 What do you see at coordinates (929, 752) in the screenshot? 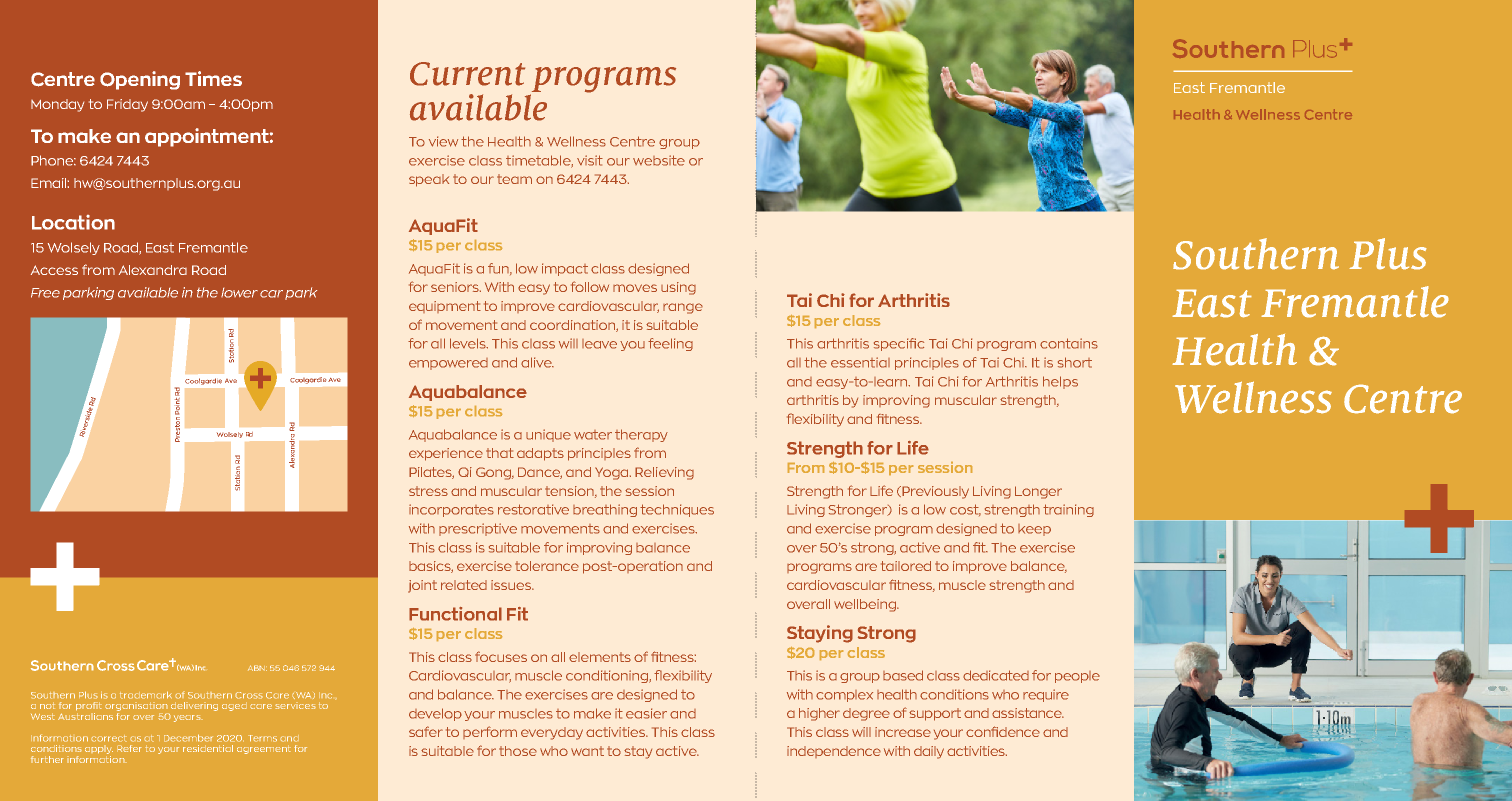
I see `daily` at bounding box center [929, 752].
